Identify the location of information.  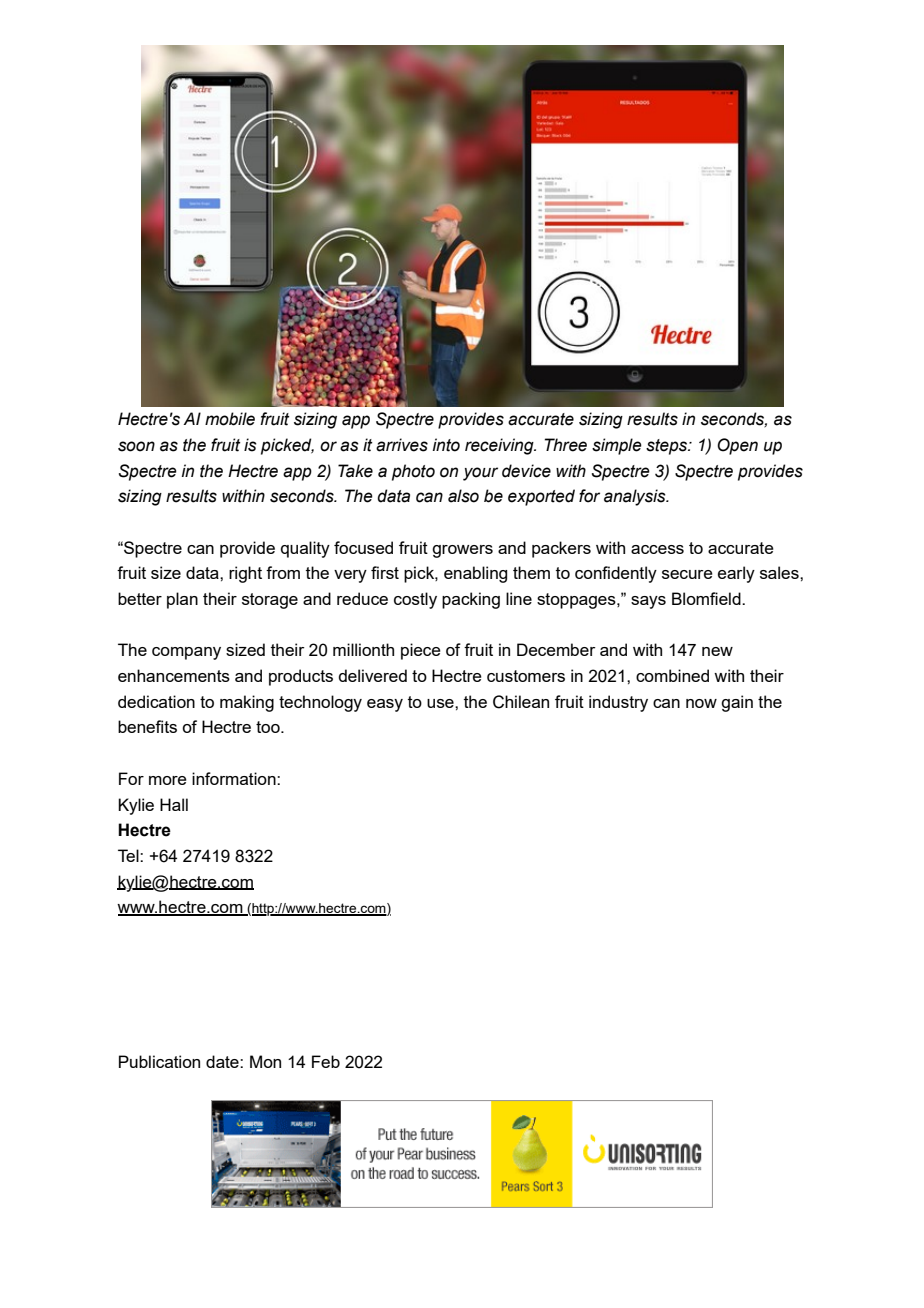
(235, 778).
